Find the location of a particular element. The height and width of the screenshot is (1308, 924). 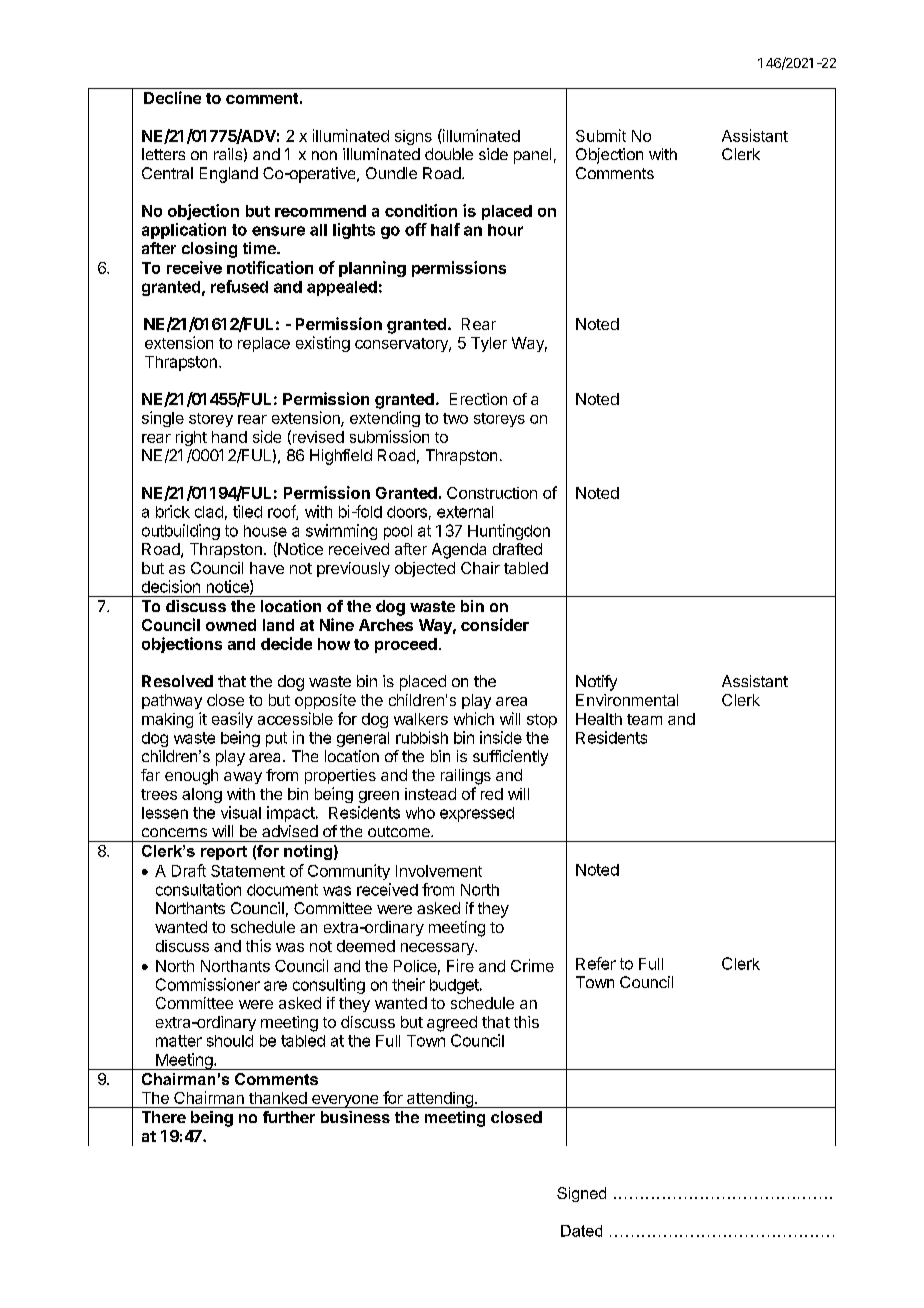

Submit is located at coordinates (601, 135).
